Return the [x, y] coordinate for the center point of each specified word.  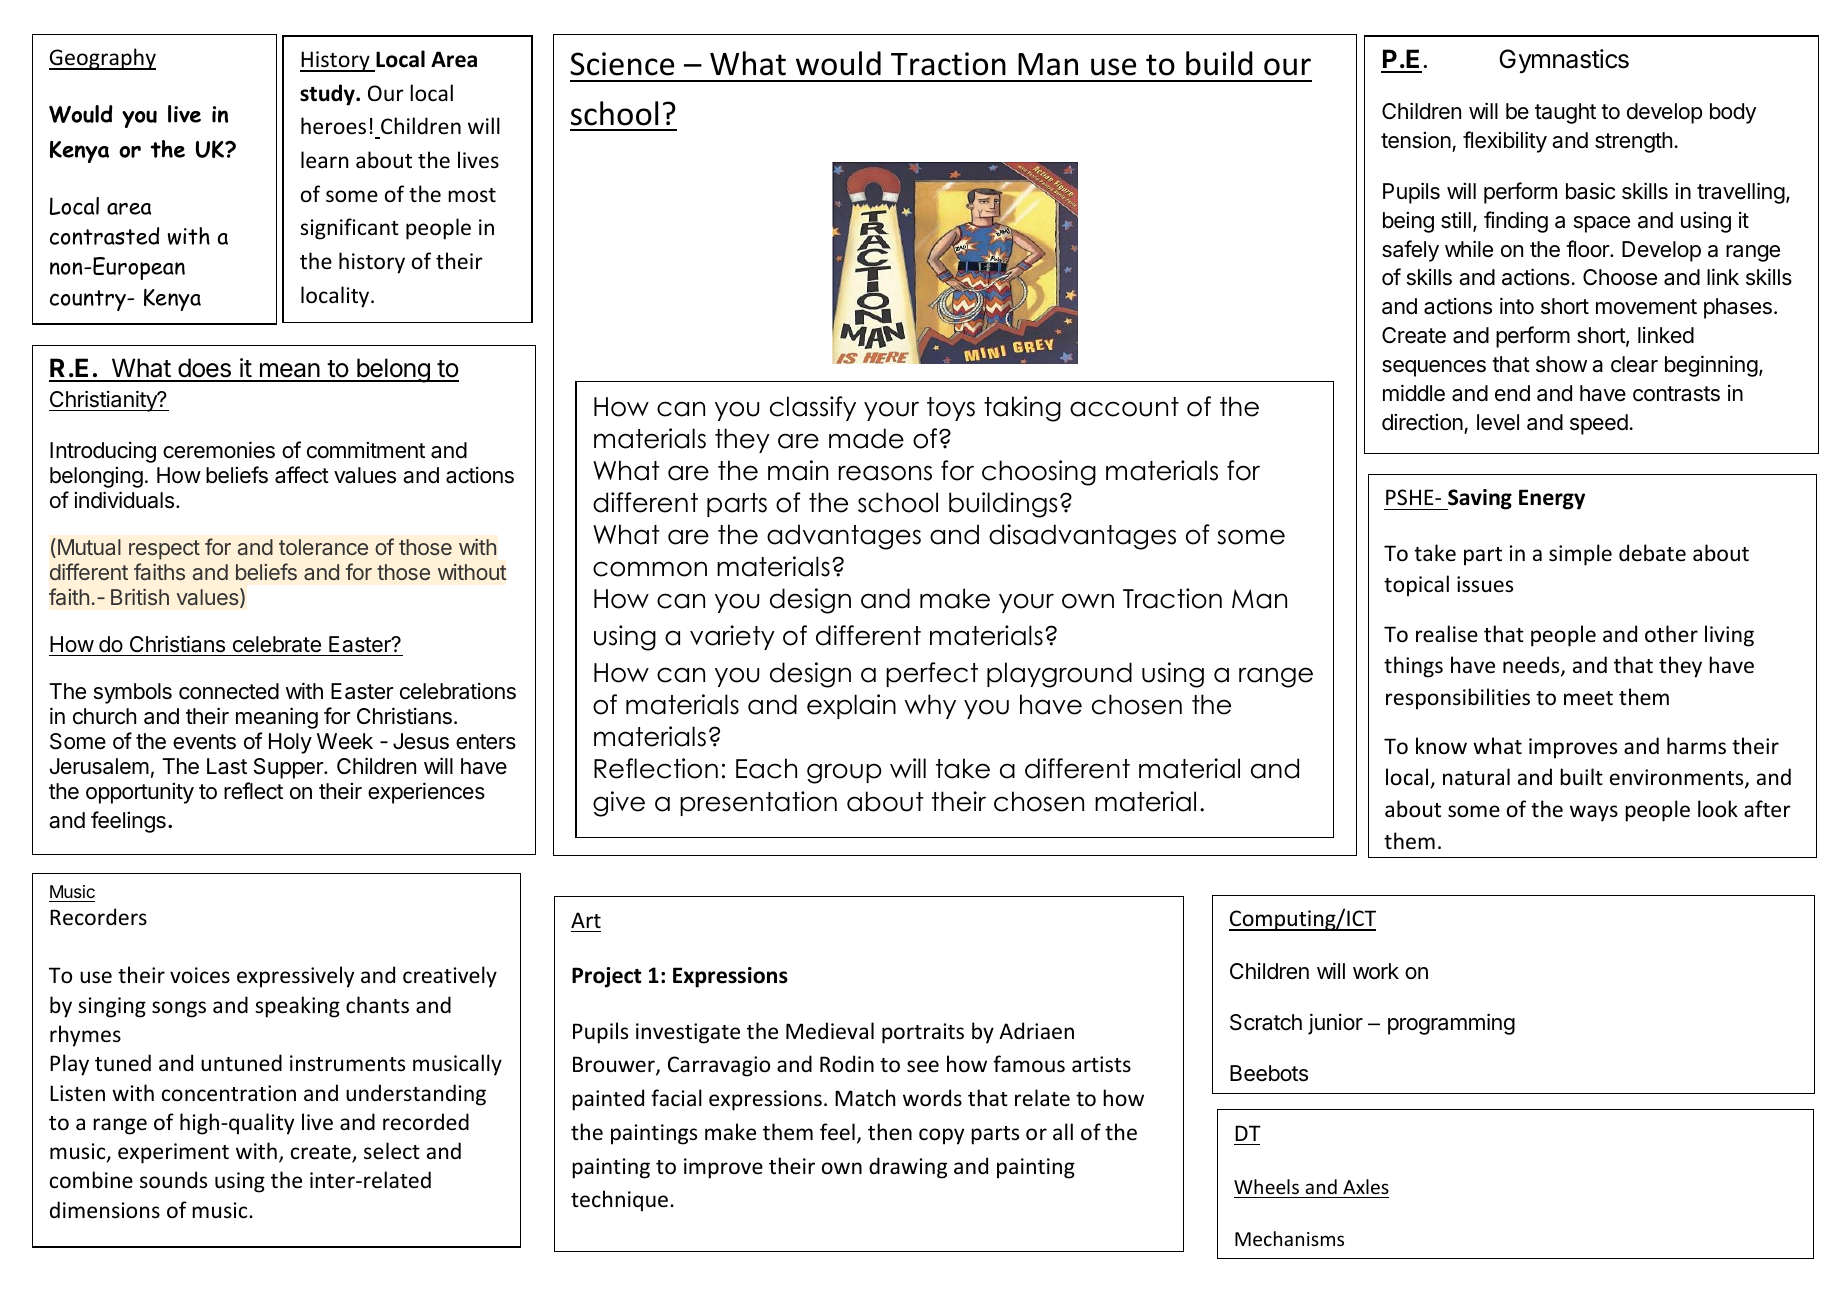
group [844, 773]
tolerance [323, 547]
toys [951, 409]
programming [1451, 1024]
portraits [923, 1033]
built [1581, 776]
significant [349, 229]
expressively [295, 977]
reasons [885, 473]
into [1517, 306]
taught [1565, 113]
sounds [173, 1180]
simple [1580, 555]
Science [622, 64]
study [328, 95]
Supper [289, 768]
